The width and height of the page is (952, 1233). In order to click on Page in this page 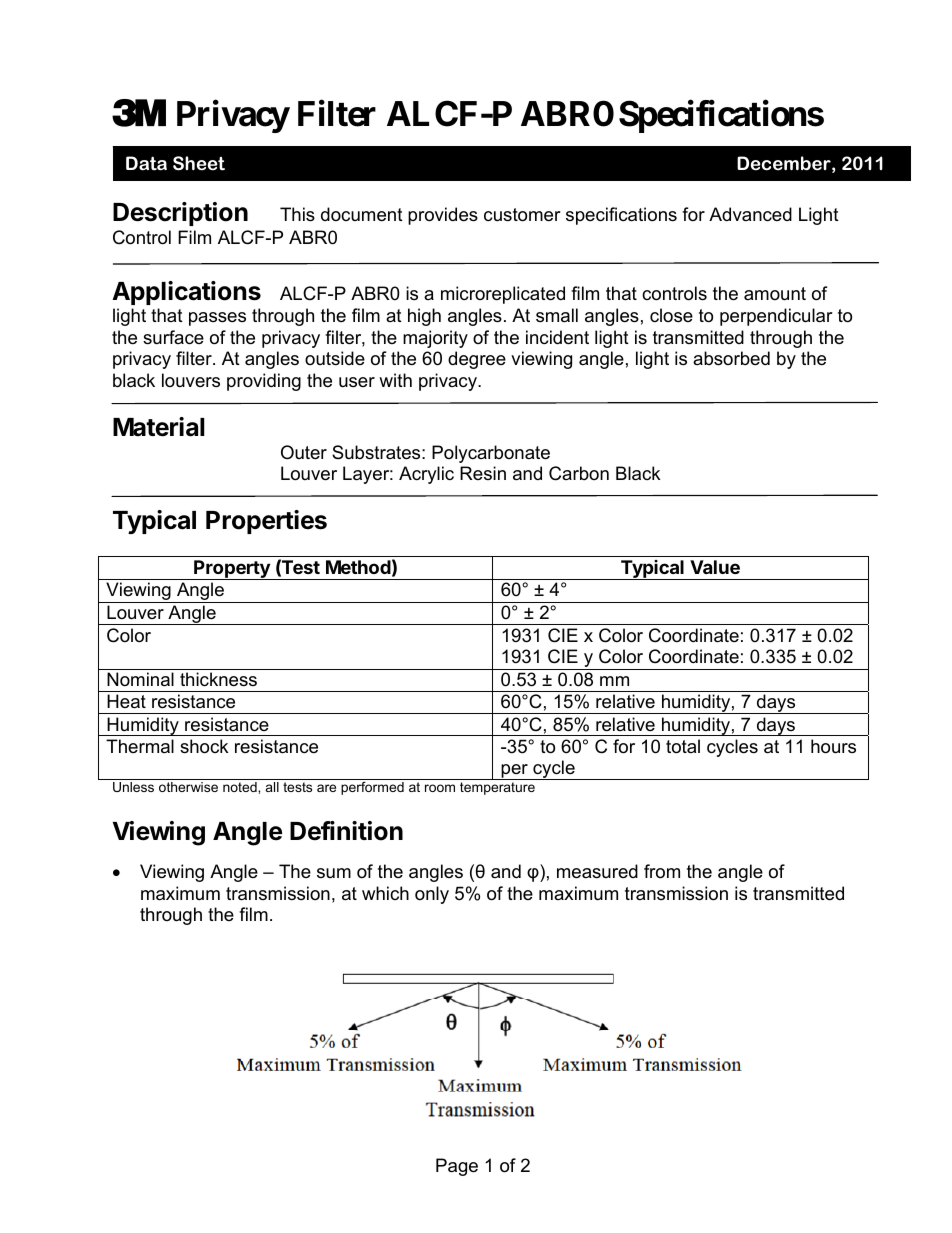, I will do `click(457, 1167)`.
